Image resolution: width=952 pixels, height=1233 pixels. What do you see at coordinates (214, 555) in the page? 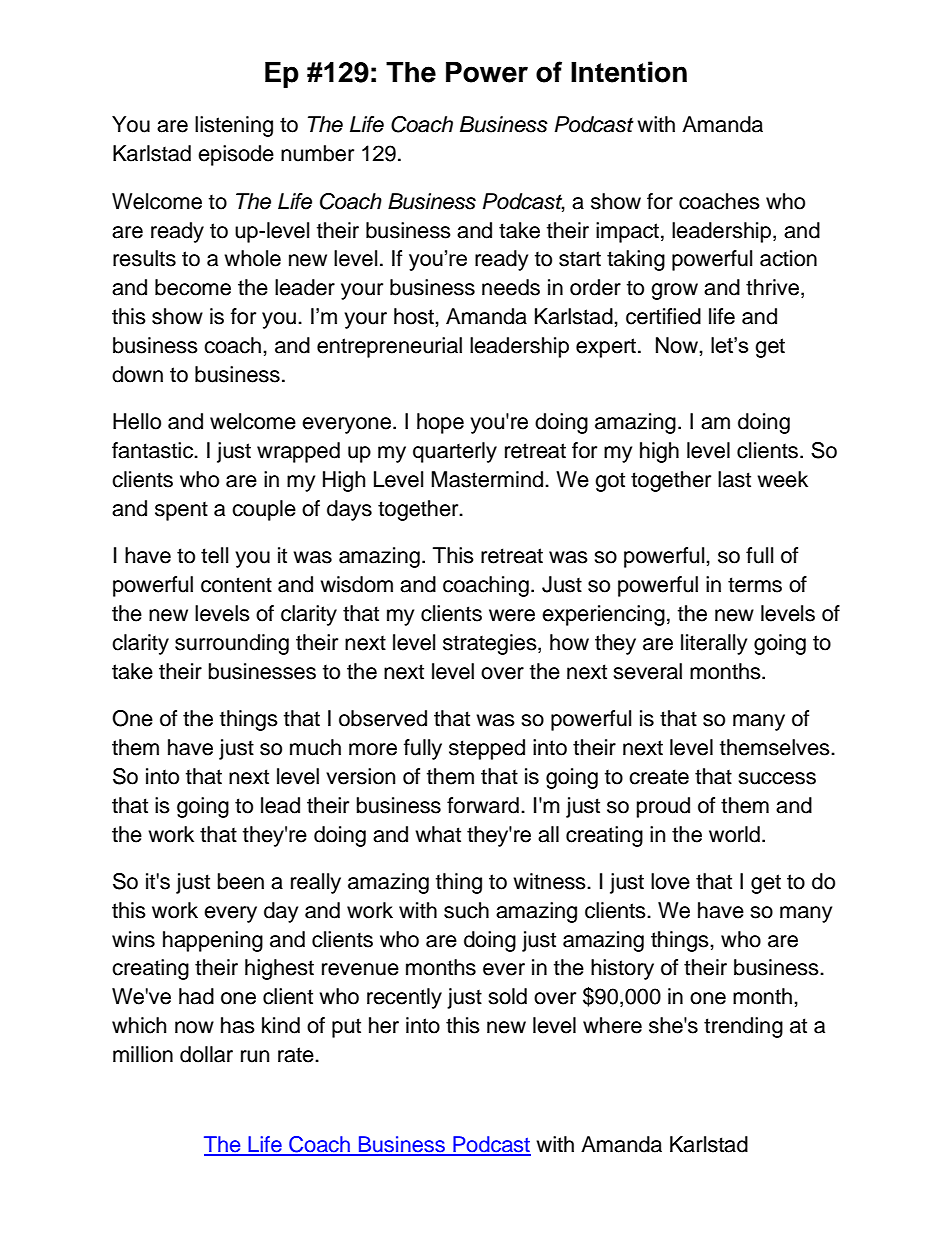
I see `tell` at bounding box center [214, 555].
